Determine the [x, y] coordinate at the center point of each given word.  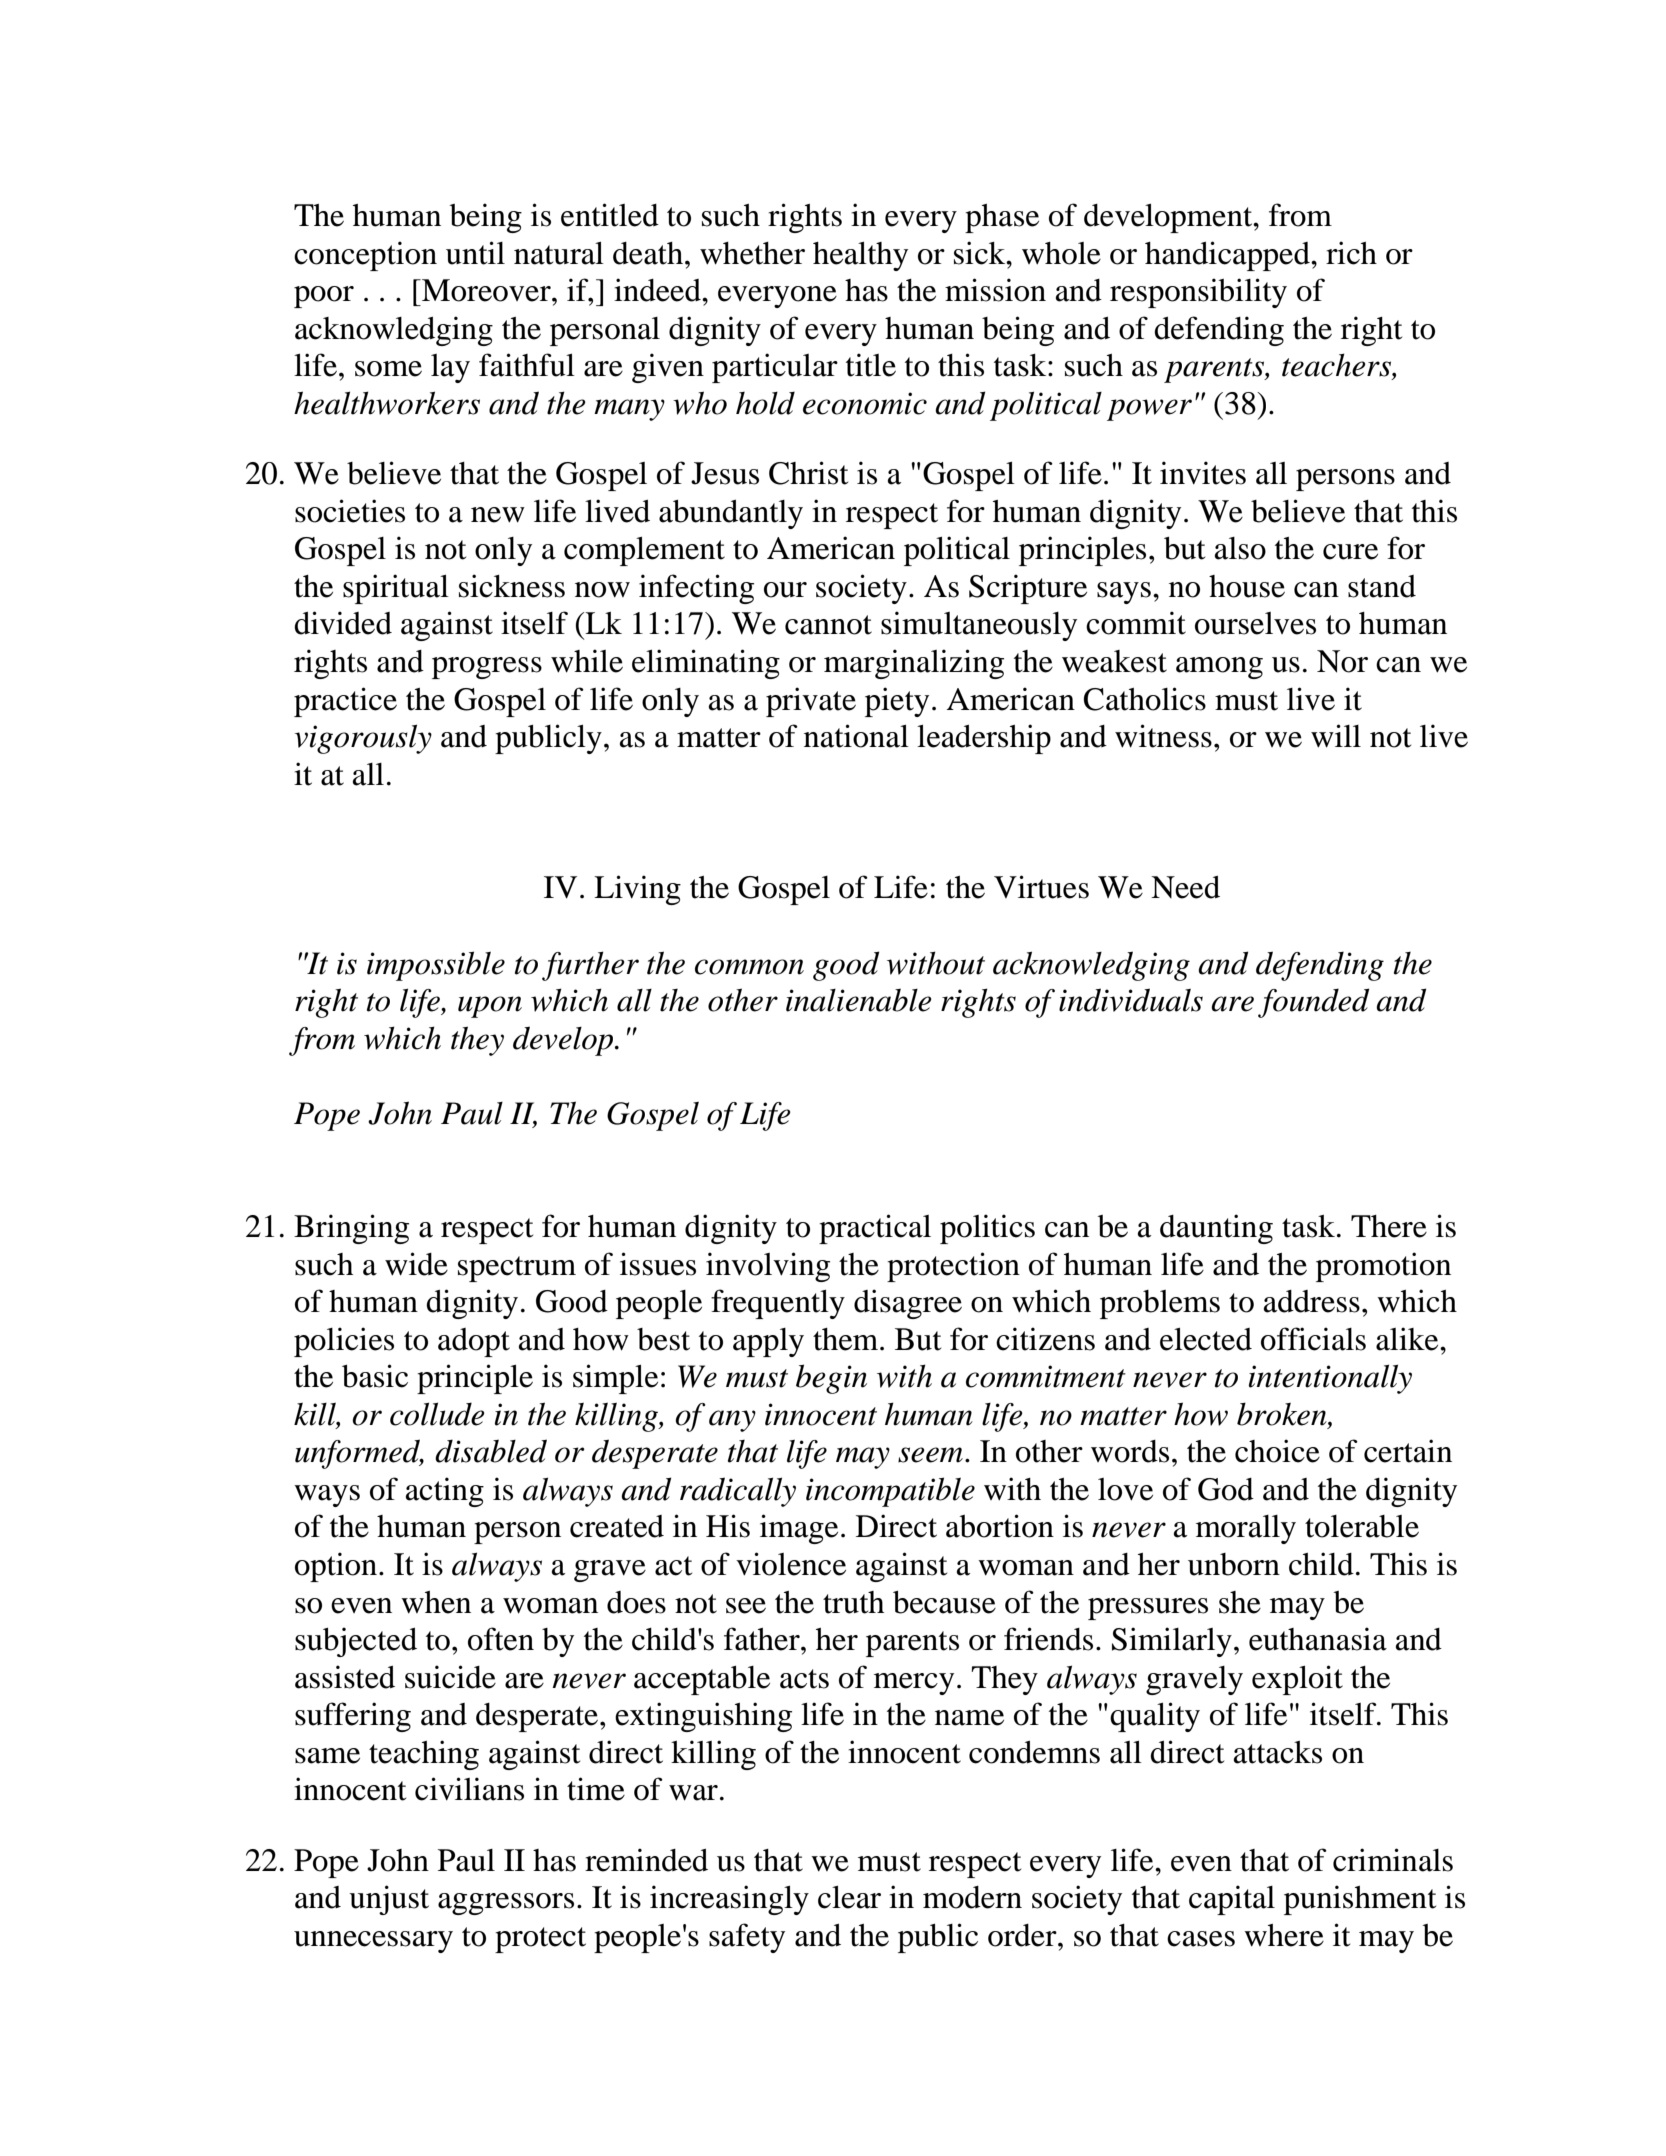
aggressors [506, 1904]
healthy [860, 256]
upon [490, 1007]
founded [1313, 1003]
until [475, 253]
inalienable [859, 1000]
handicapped [1228, 256]
